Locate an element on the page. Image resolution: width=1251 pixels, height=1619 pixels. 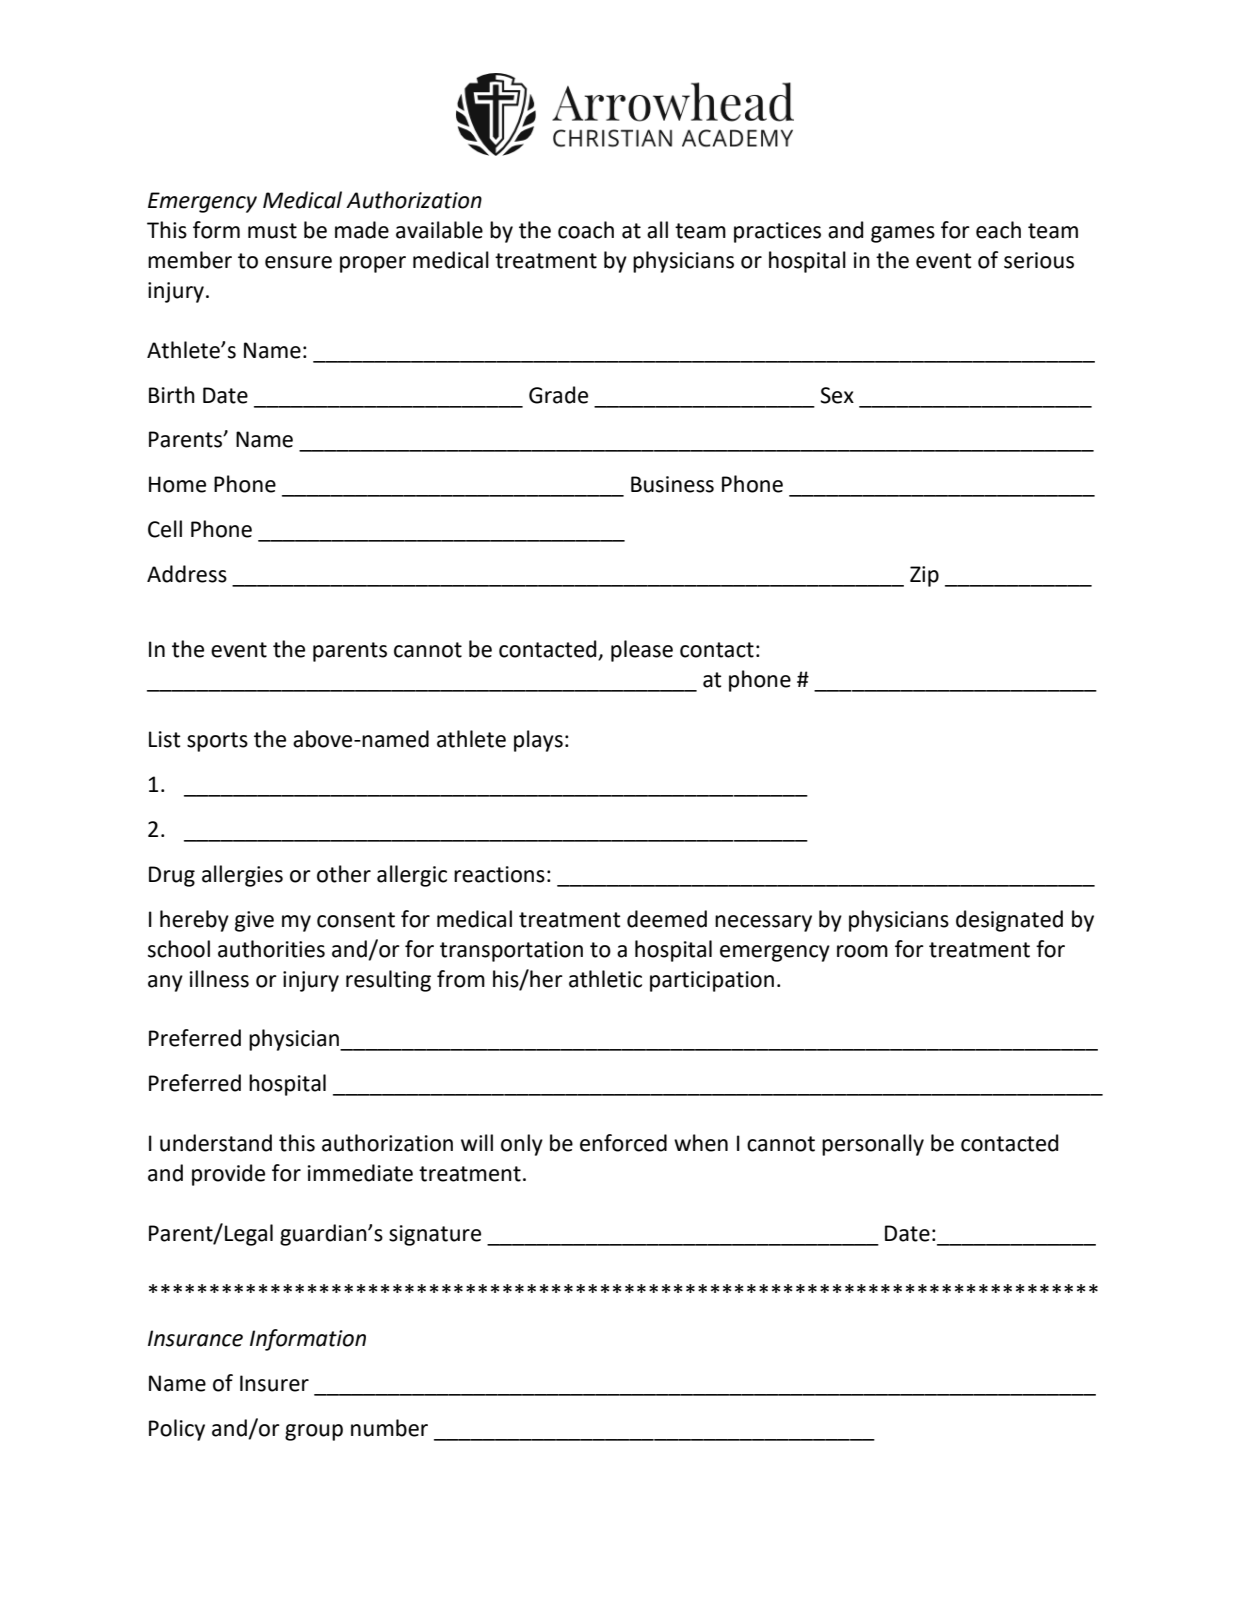
coach is located at coordinates (586, 230).
